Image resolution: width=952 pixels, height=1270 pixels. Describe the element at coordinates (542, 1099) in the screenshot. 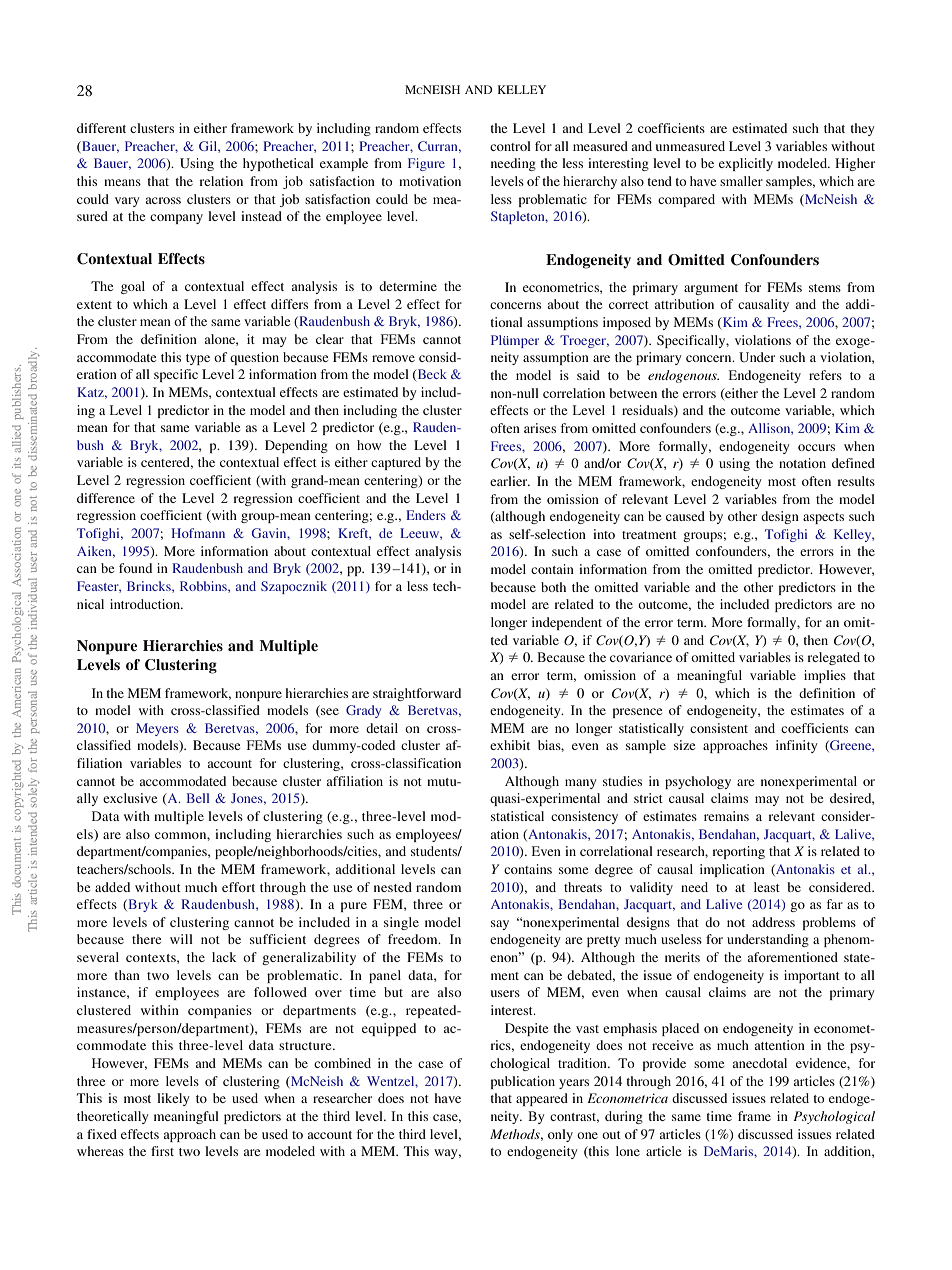

I see `appeared` at that location.
